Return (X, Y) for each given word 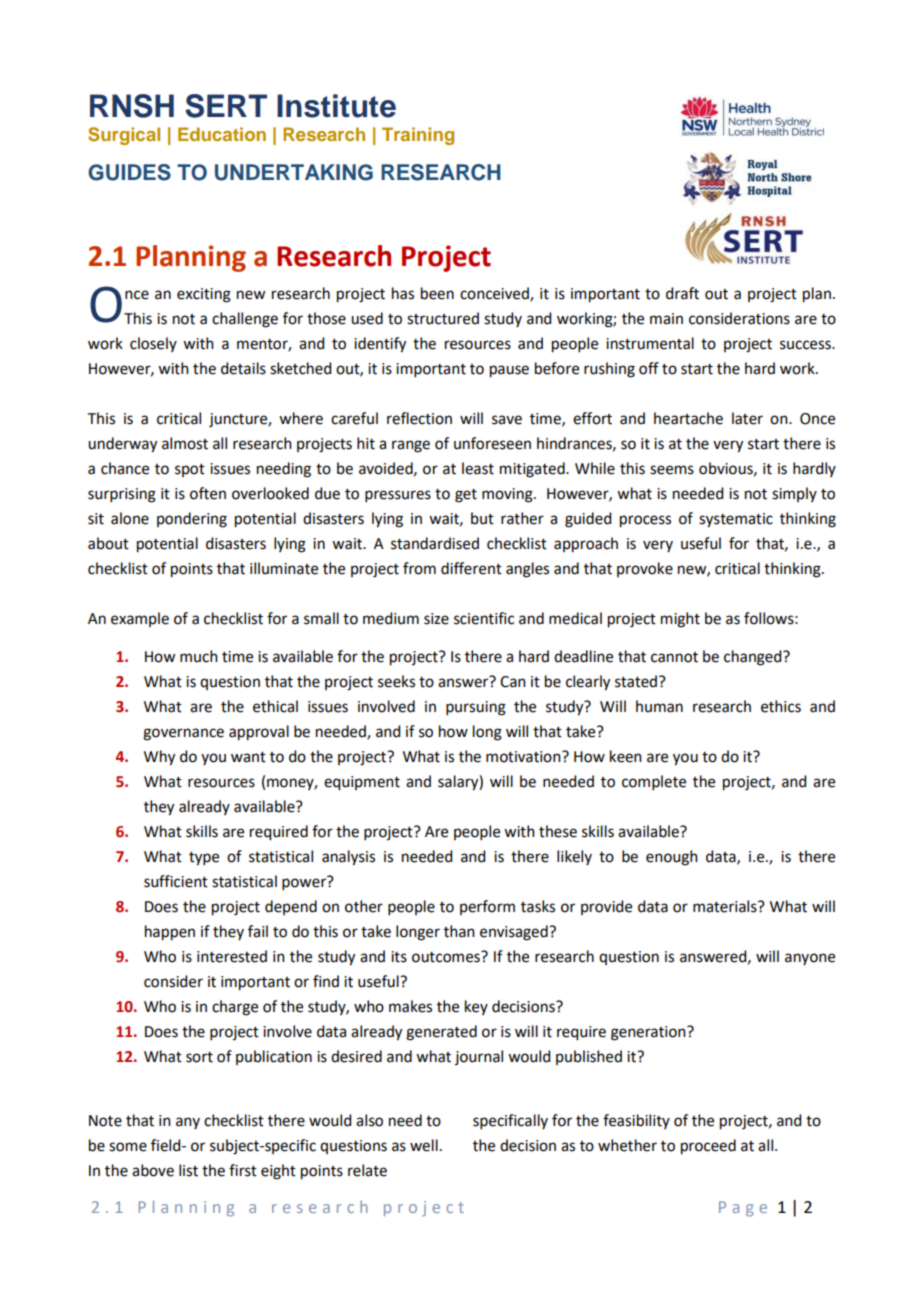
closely (153, 344)
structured (443, 318)
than (459, 931)
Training (418, 136)
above (153, 1170)
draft (682, 293)
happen (170, 933)
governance (183, 734)
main (666, 319)
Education (222, 134)
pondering (192, 520)
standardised (435, 543)
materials (726, 906)
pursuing (476, 708)
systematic (736, 520)
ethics (781, 706)
